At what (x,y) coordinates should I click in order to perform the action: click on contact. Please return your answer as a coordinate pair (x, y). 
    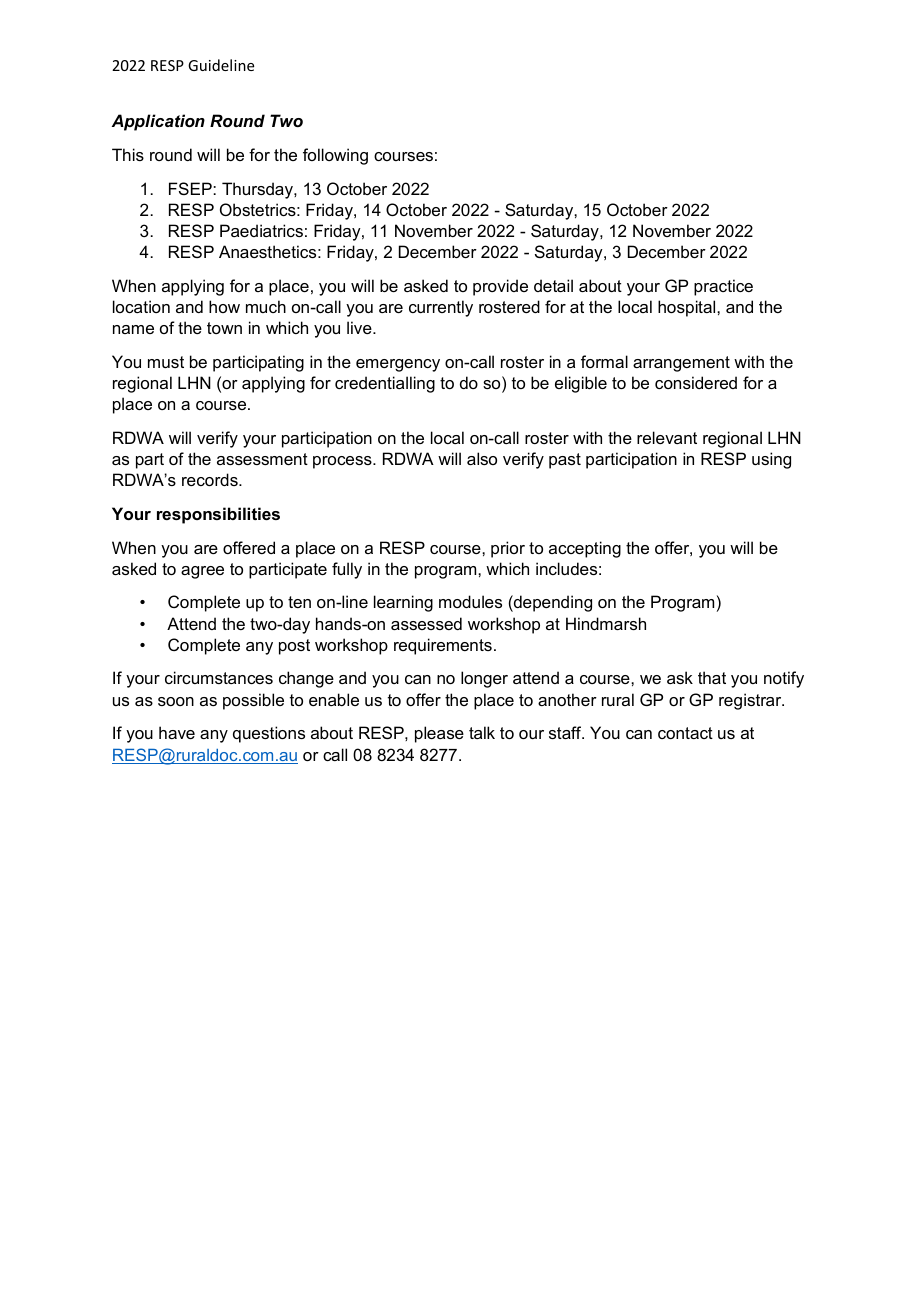
    Looking at the image, I should click on (685, 733).
